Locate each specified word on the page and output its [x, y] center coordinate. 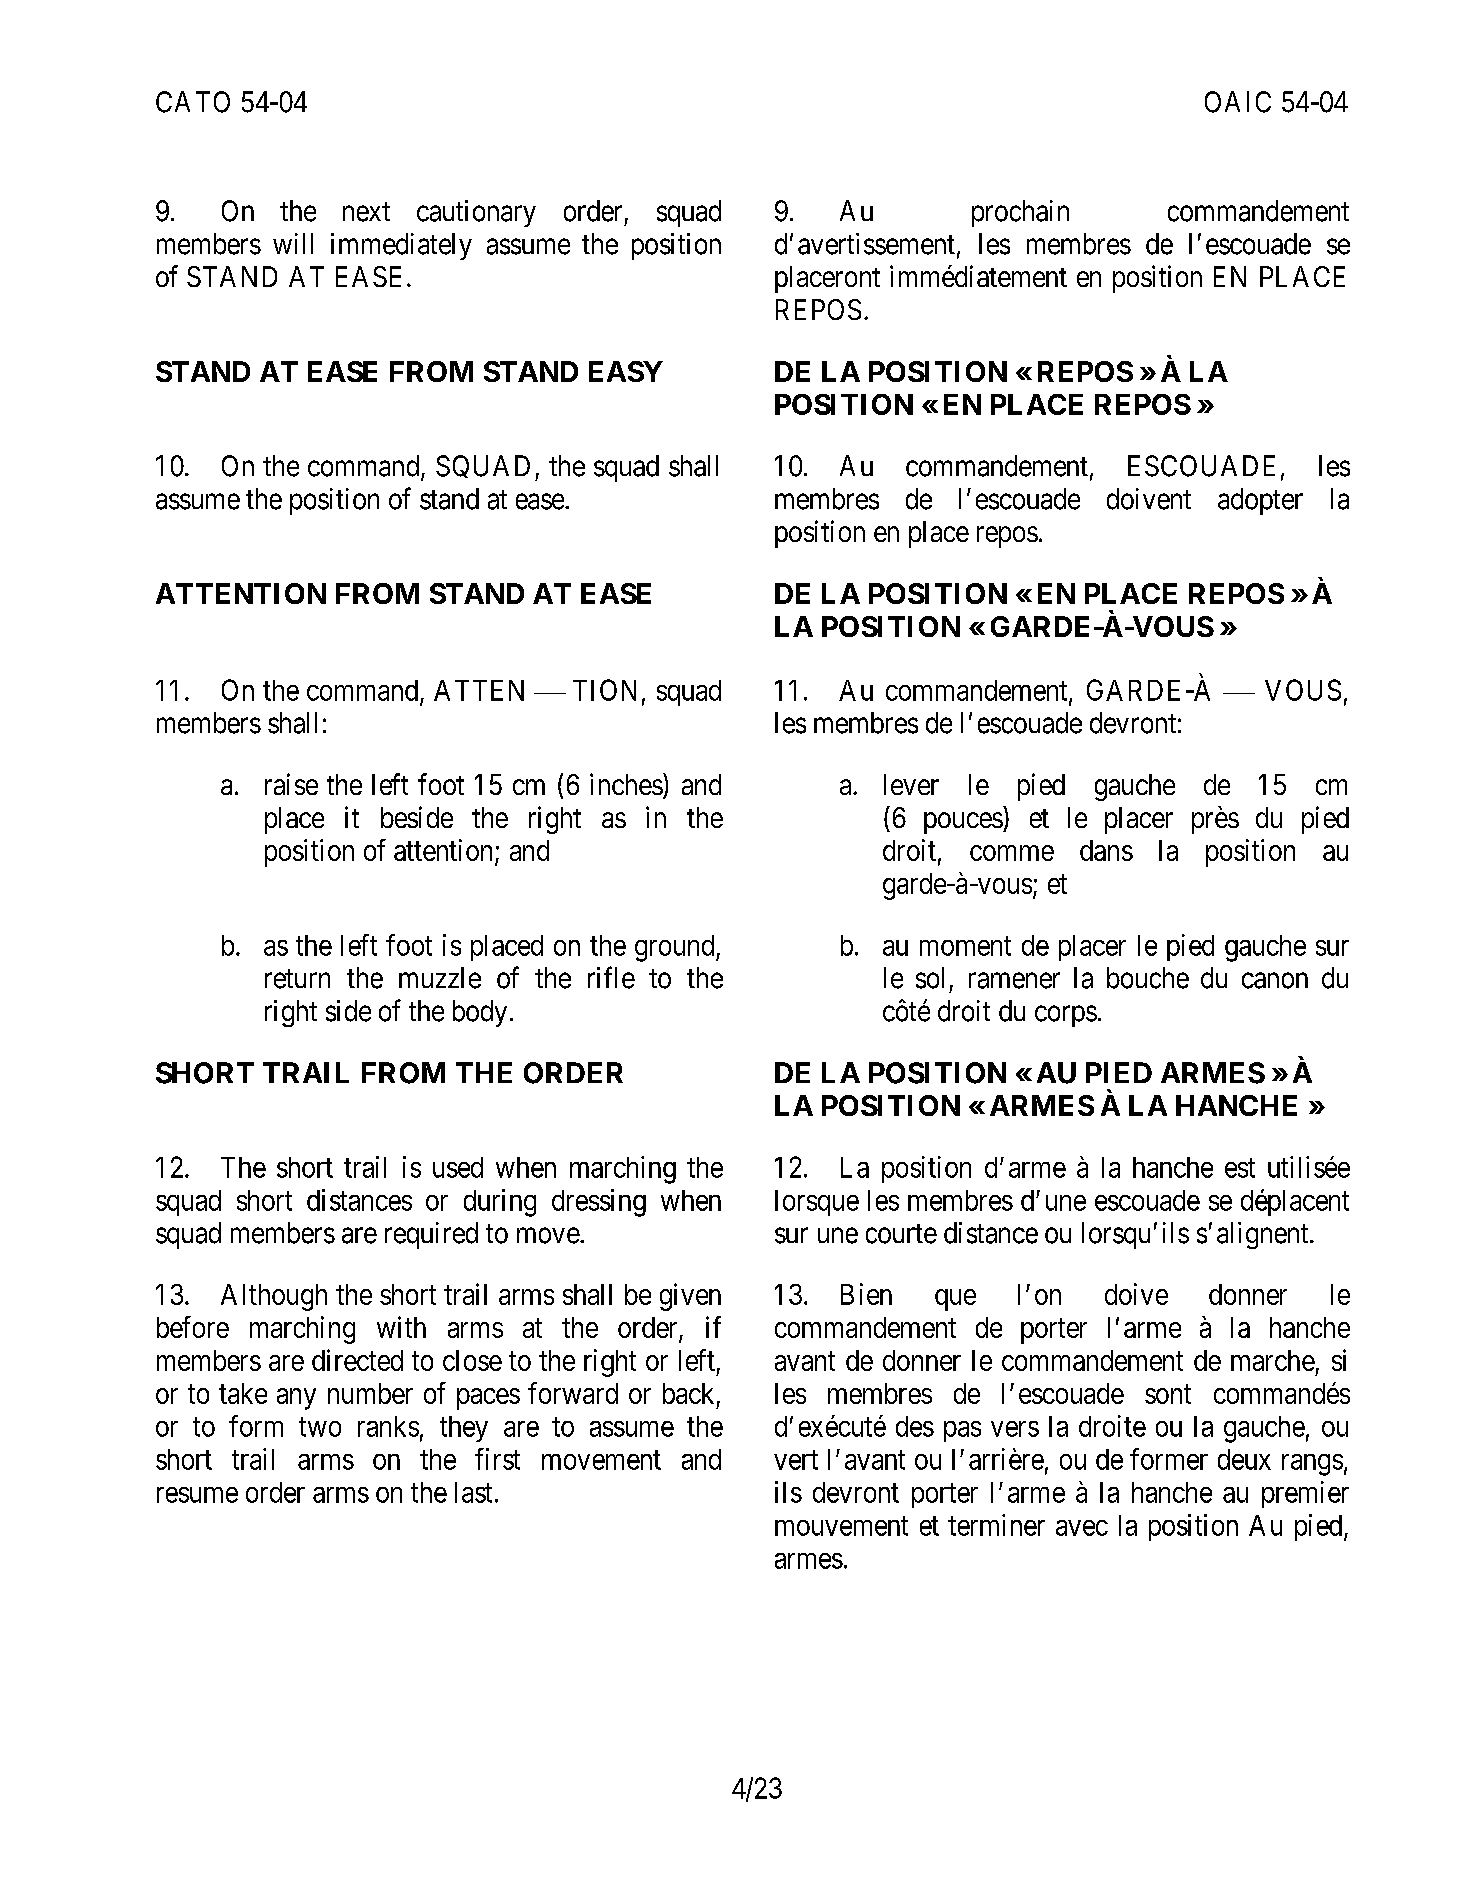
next [366, 212]
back [688, 1393]
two [320, 1427]
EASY [626, 371]
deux [1244, 1459]
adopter [1260, 501]
